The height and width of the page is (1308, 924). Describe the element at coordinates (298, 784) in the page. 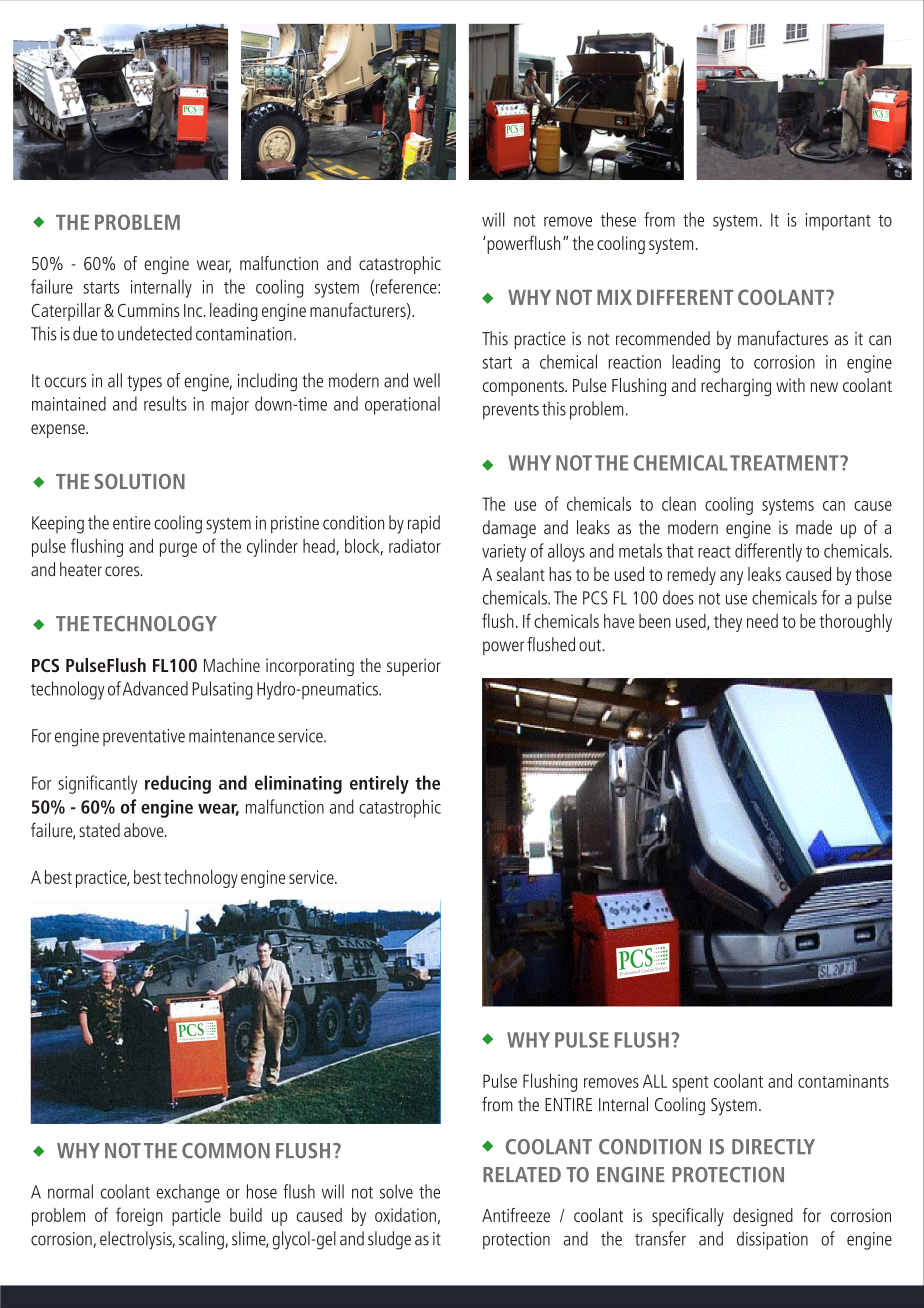

I see `eliminating` at that location.
